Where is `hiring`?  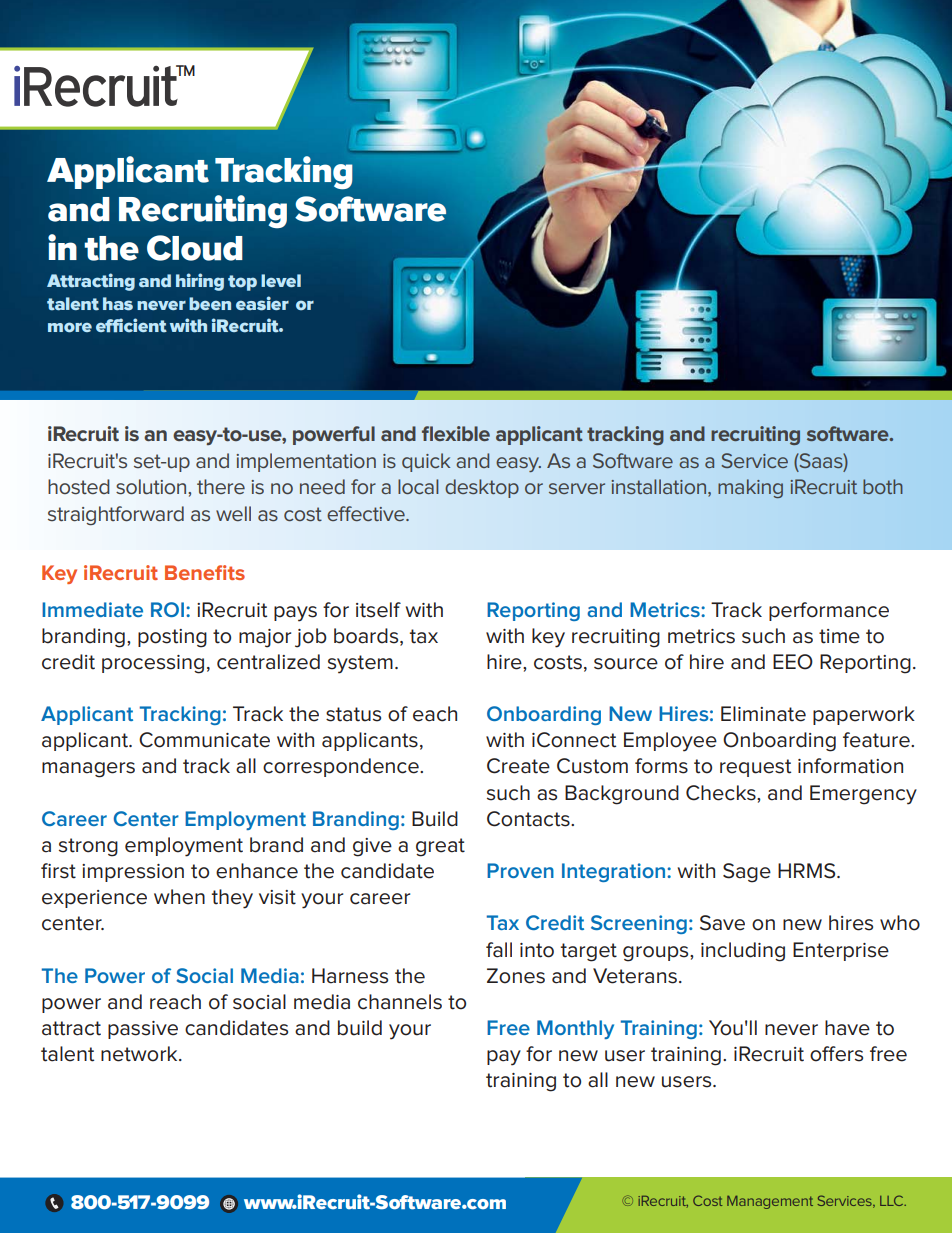 hiring is located at coordinates (200, 282).
